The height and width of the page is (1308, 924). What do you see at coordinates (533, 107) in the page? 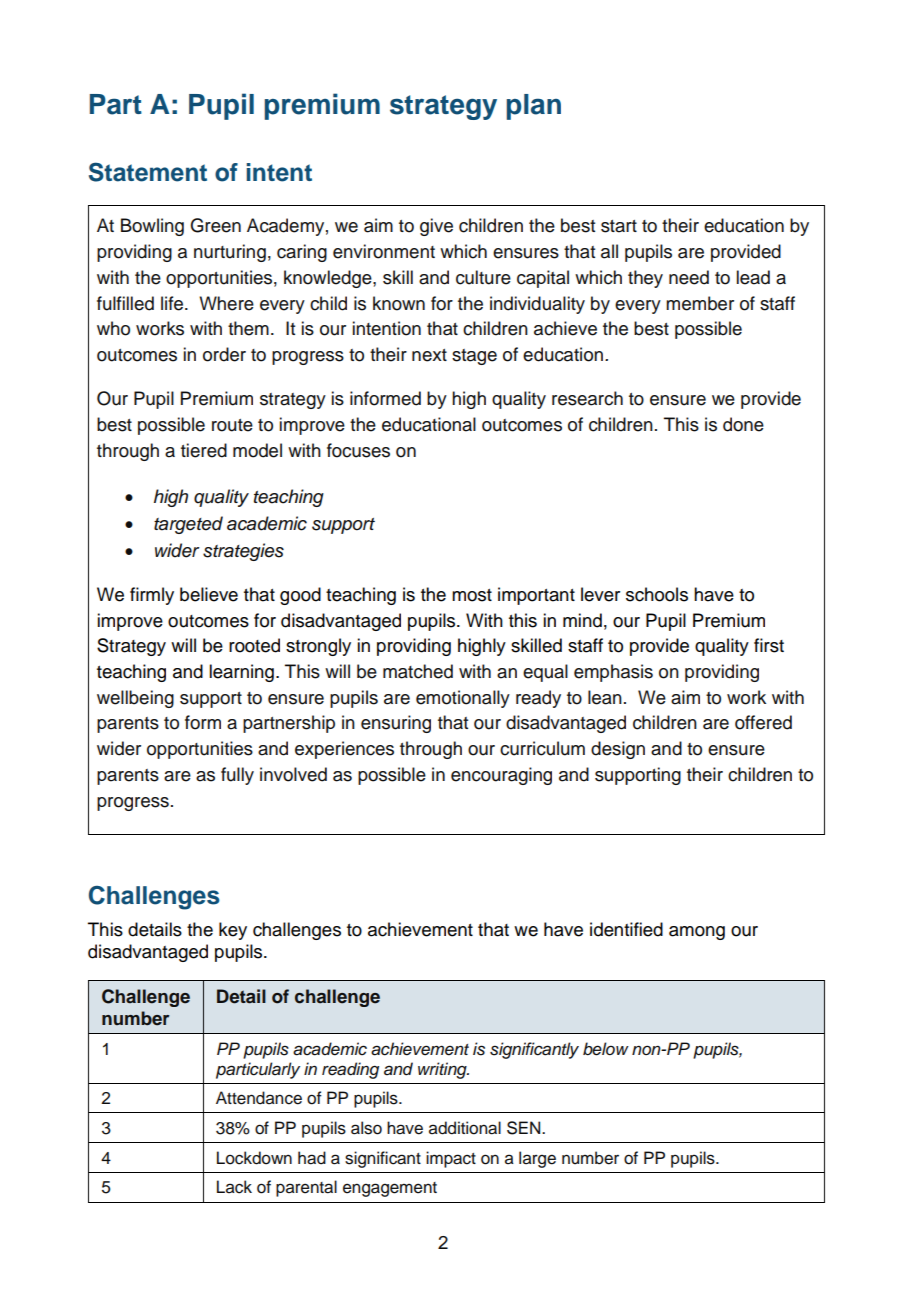
I see `plan` at bounding box center [533, 107].
